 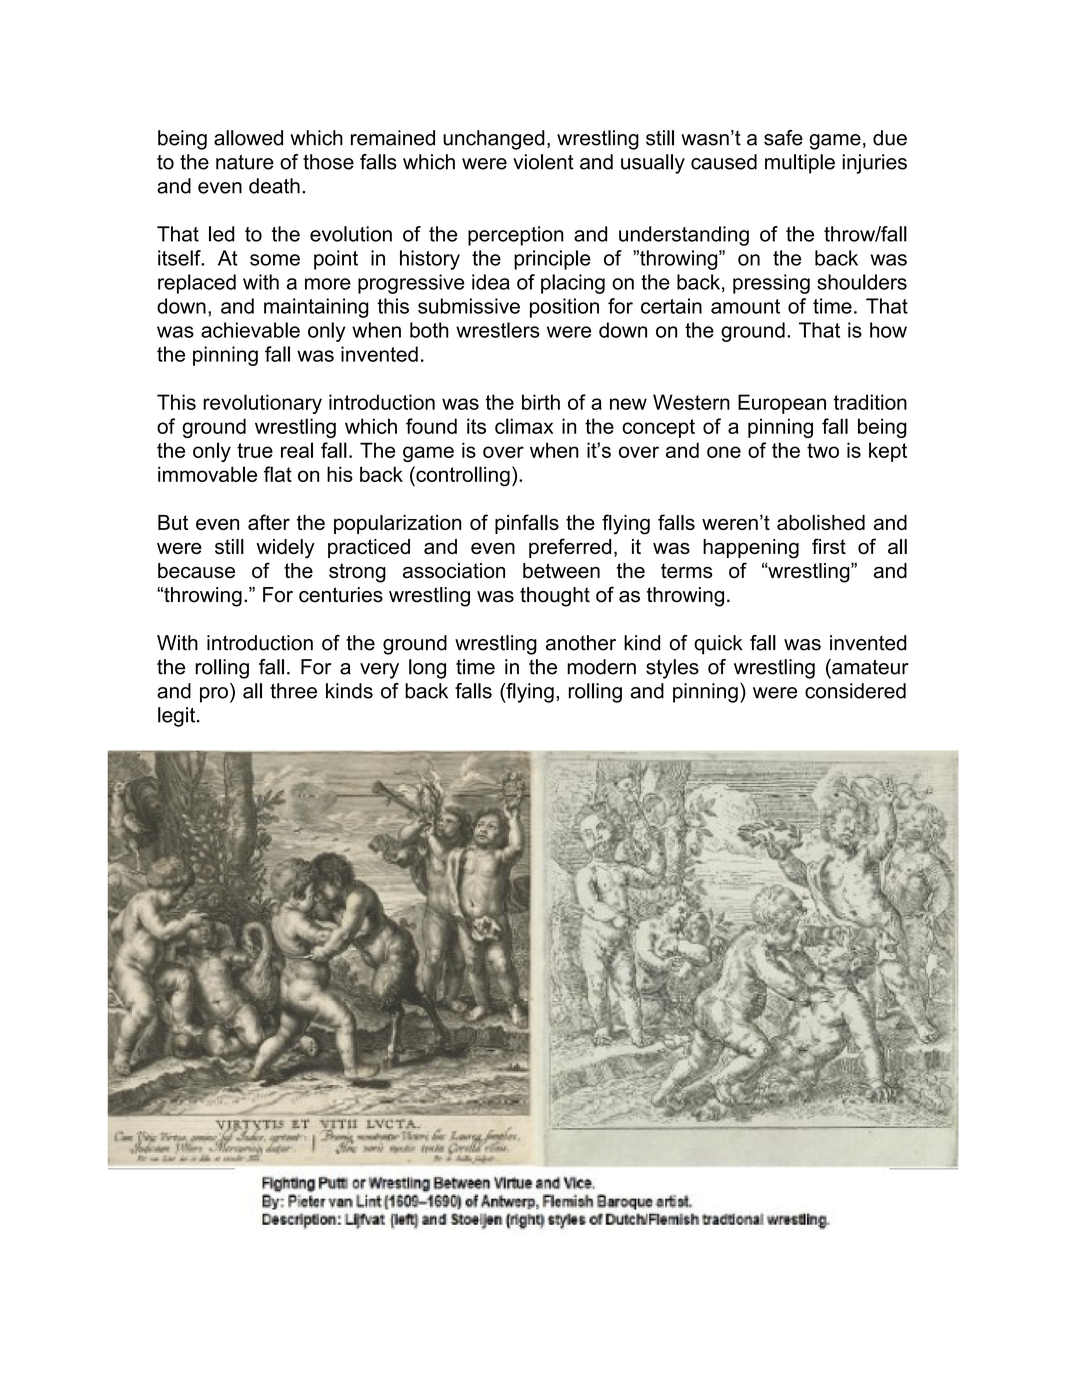 What do you see at coordinates (855, 691) in the screenshot?
I see `considered` at bounding box center [855, 691].
